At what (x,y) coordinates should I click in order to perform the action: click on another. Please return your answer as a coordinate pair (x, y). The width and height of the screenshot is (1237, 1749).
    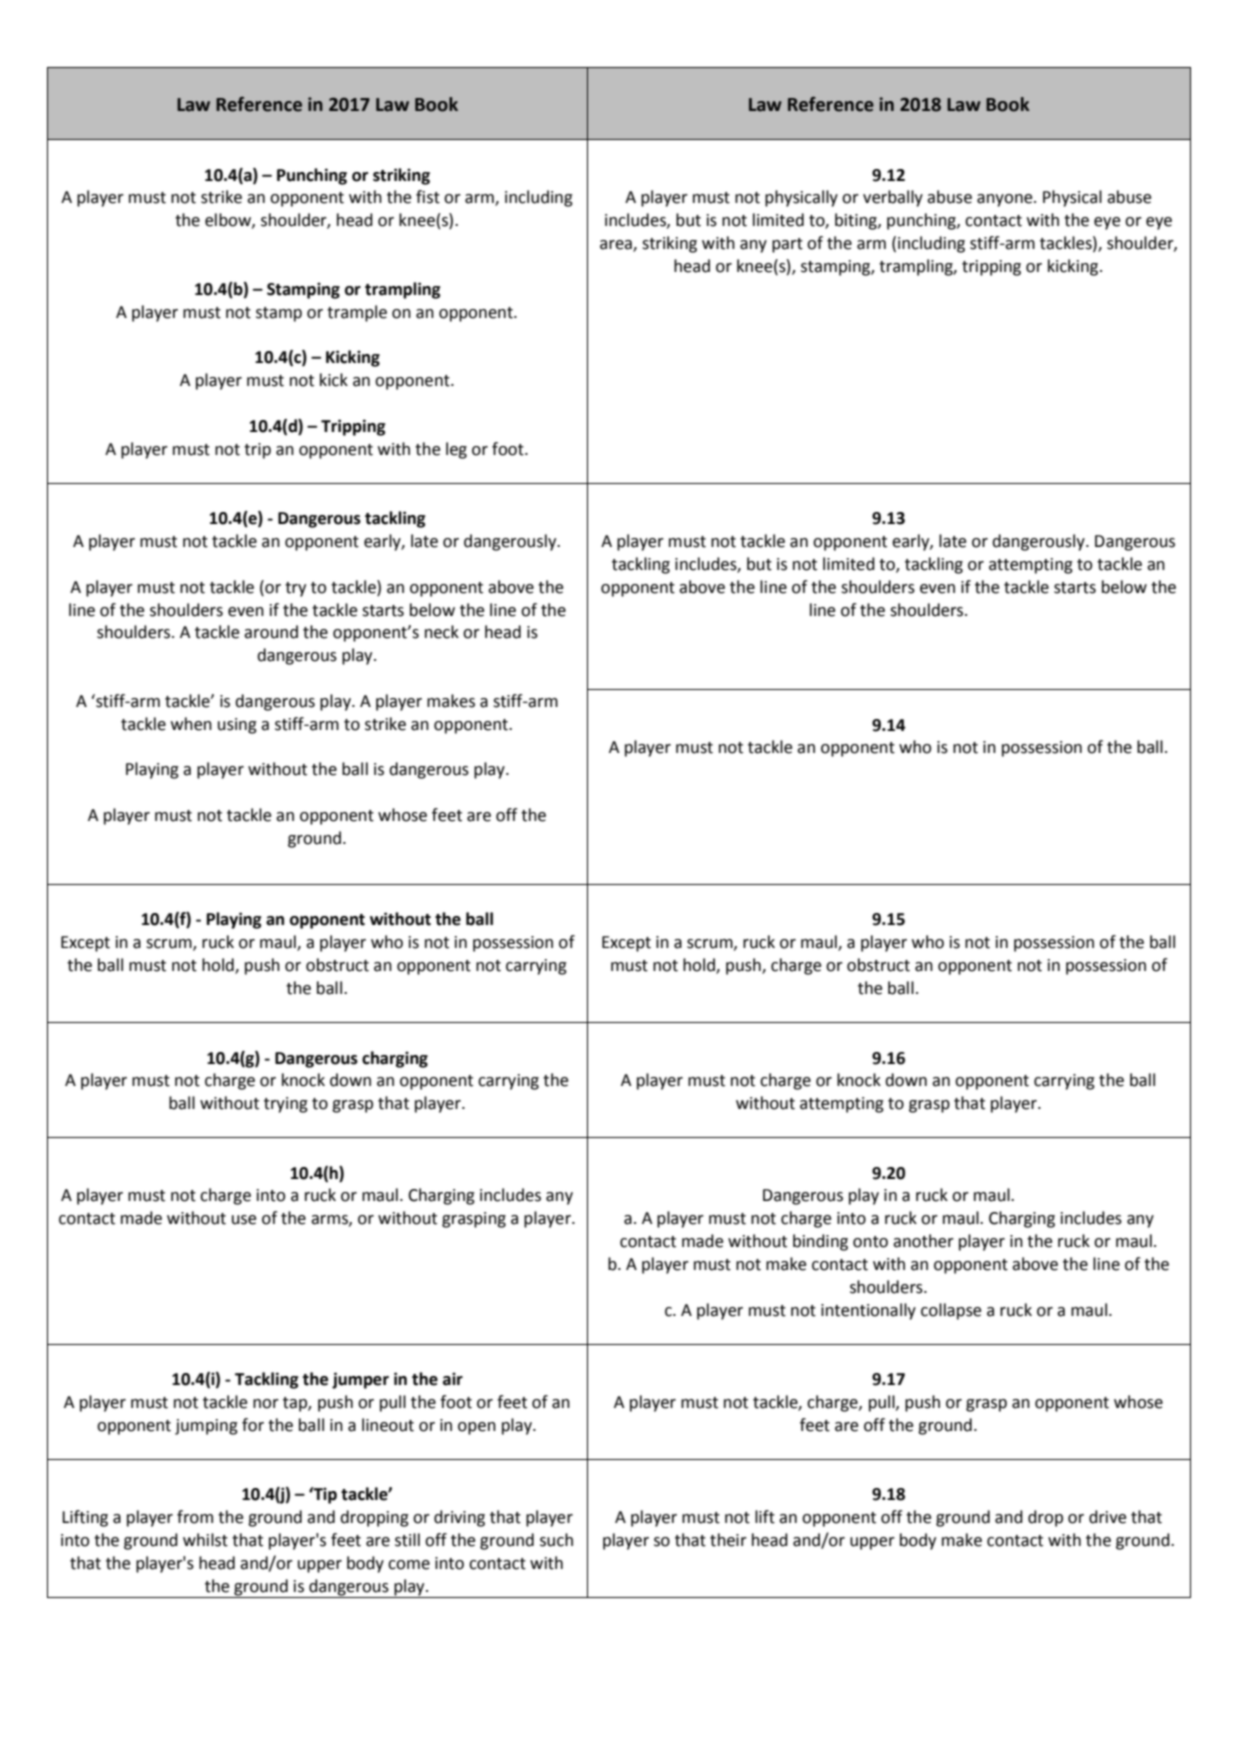
    Looking at the image, I should click on (923, 1241).
